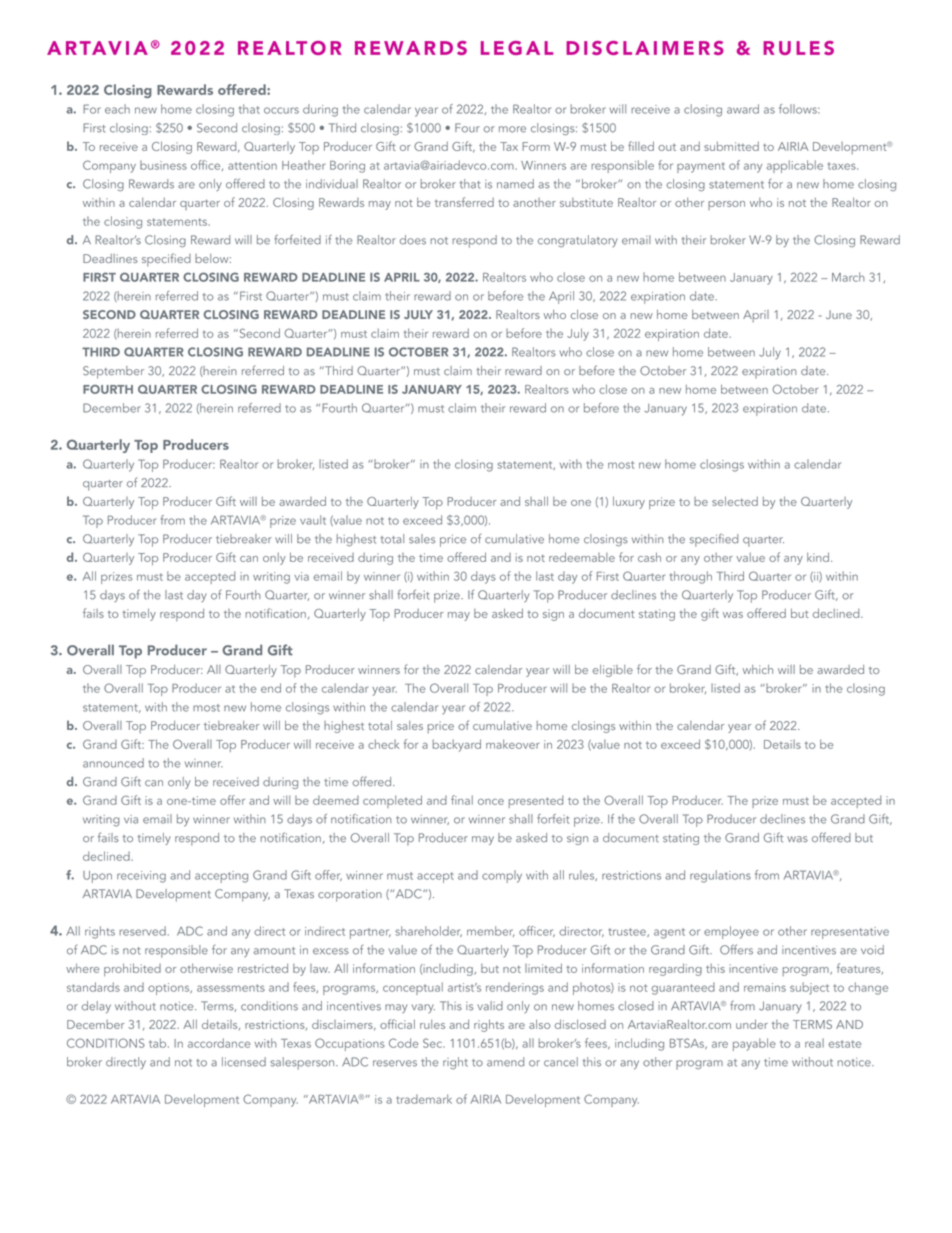 Image resolution: width=952 pixels, height=1233 pixels. I want to click on applicable, so click(795, 166).
